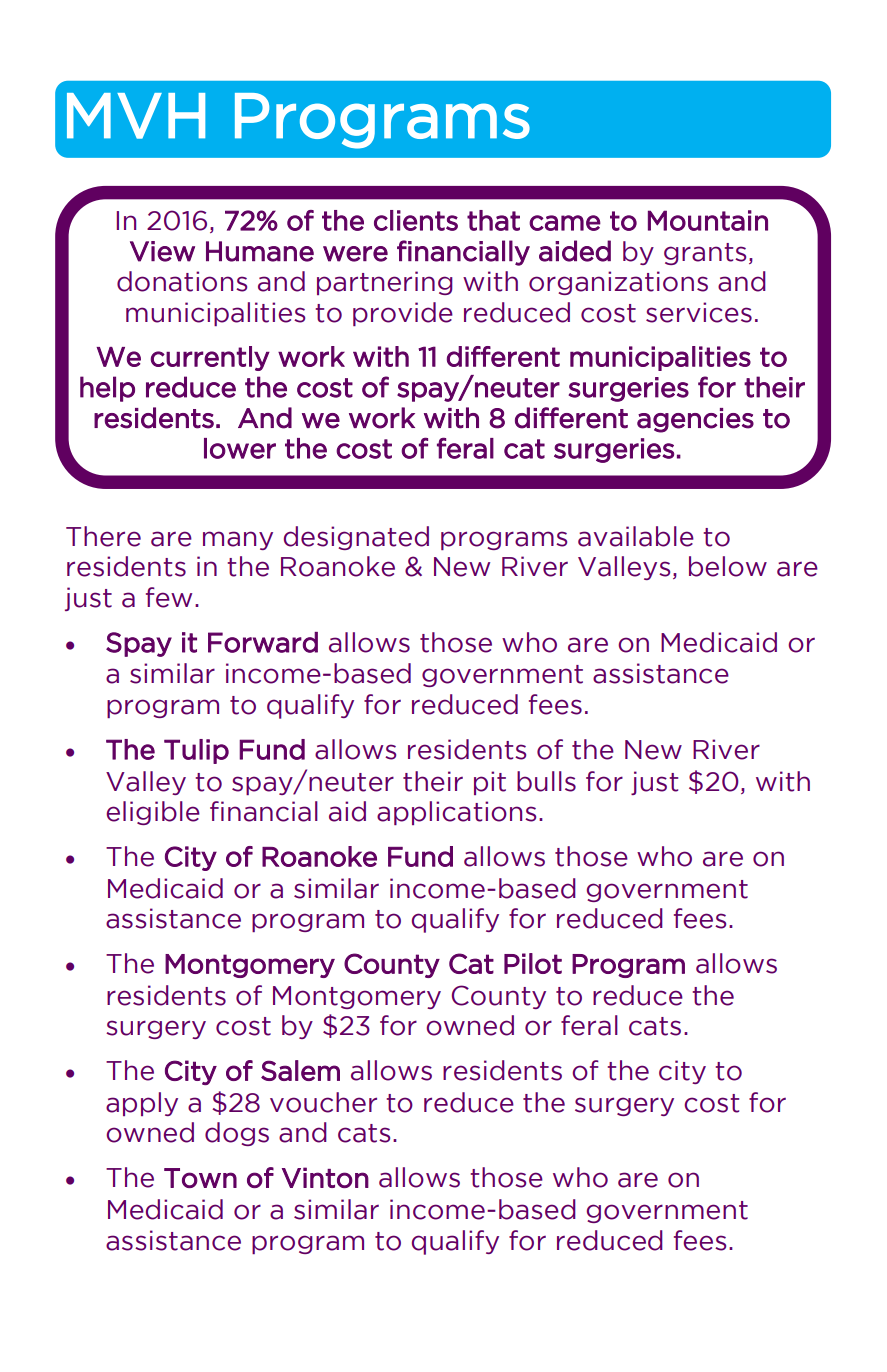  Describe the element at coordinates (546, 781) in the image. I see `bulls` at that location.
